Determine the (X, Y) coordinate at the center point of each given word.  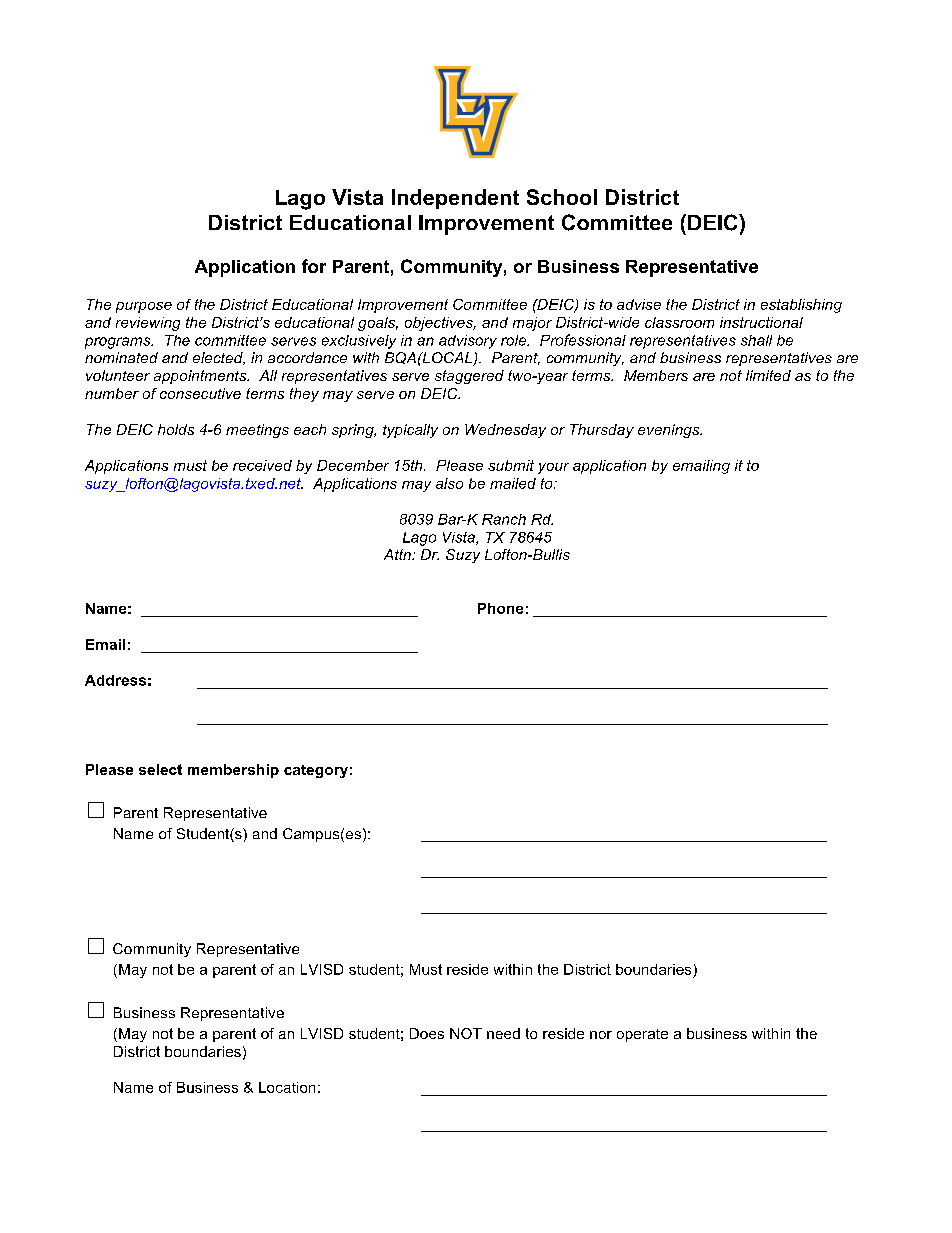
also (449, 483)
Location (287, 1087)
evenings (670, 431)
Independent (455, 199)
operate (642, 1035)
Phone (500, 608)
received (262, 465)
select (160, 769)
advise (639, 304)
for (314, 266)
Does (427, 1033)
